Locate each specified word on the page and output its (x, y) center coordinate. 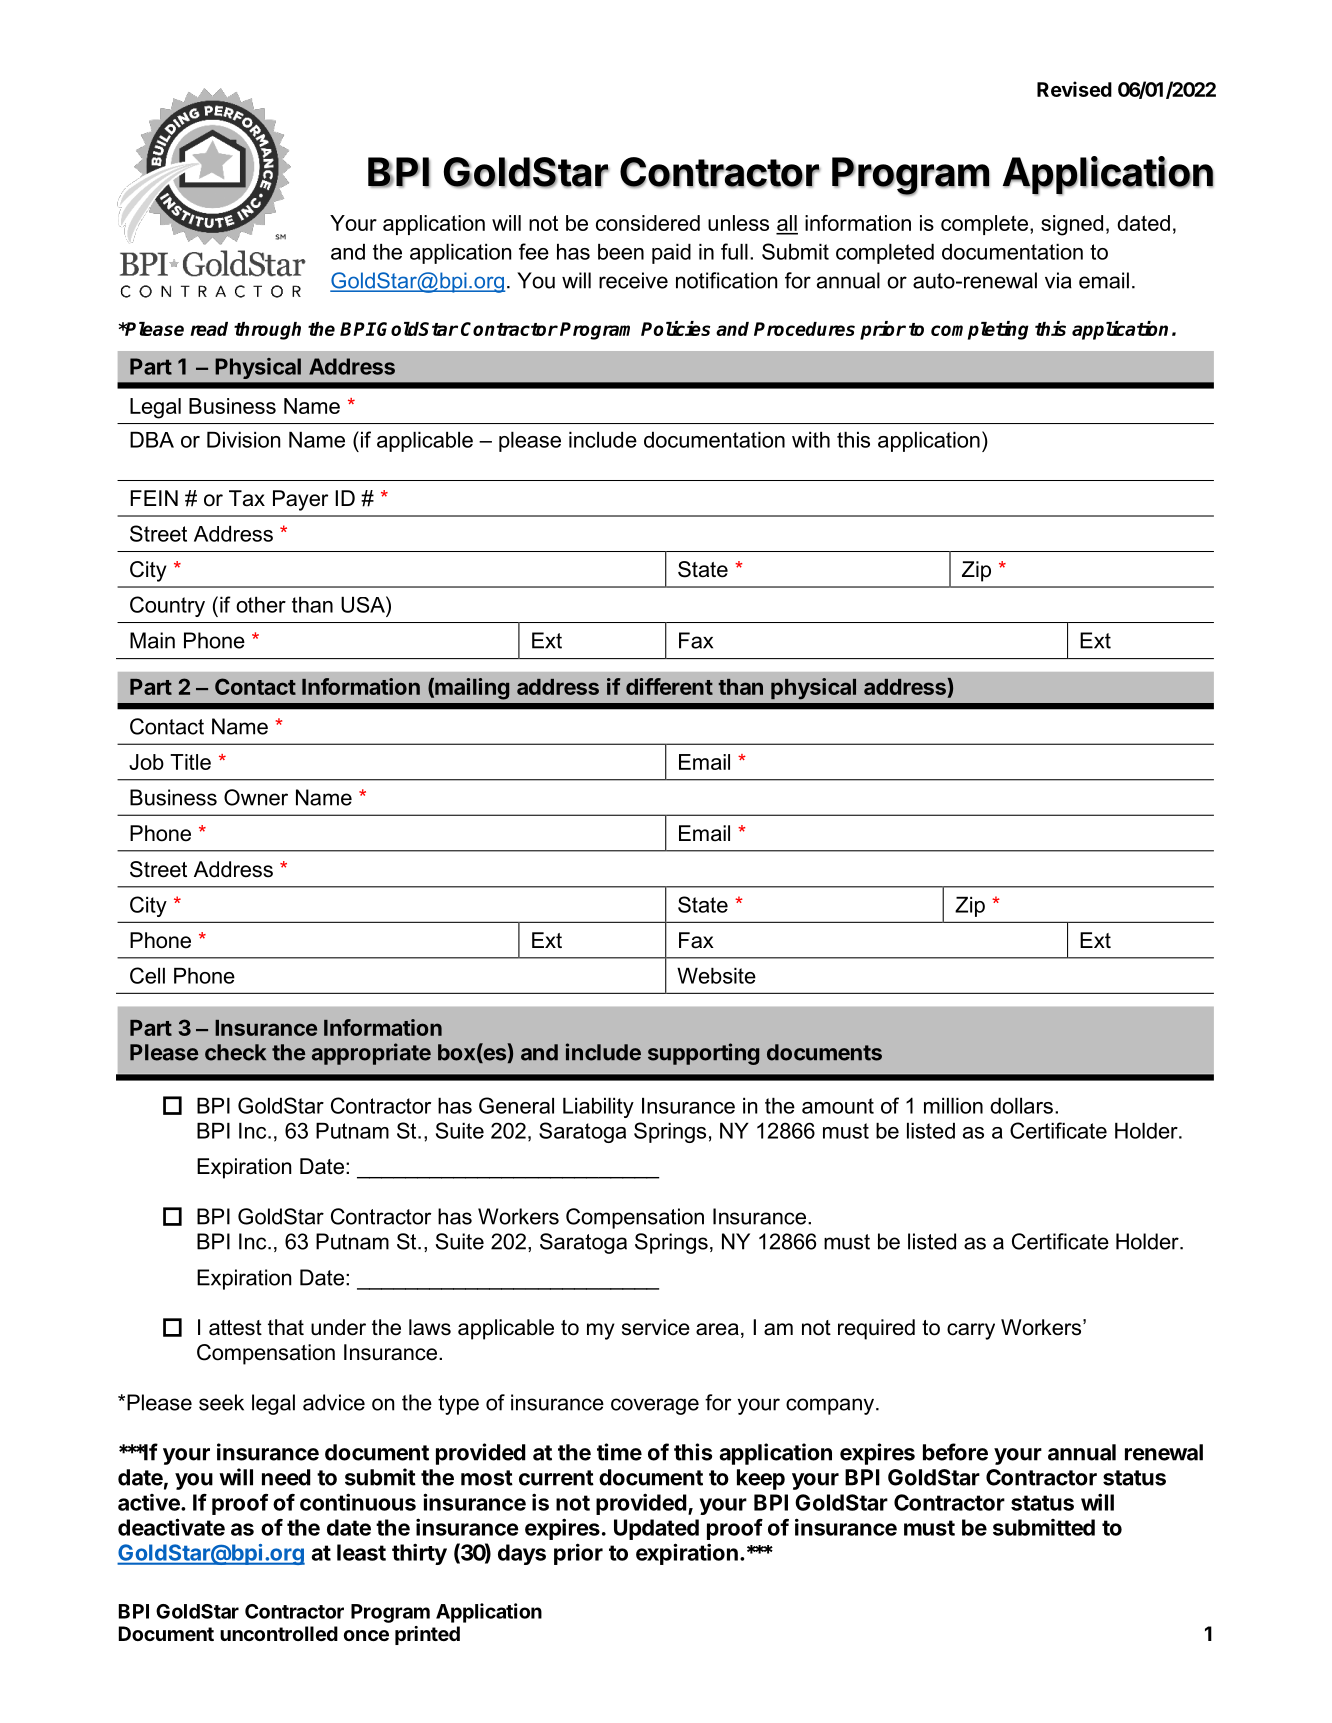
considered (648, 223)
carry (971, 1331)
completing (980, 330)
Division (243, 440)
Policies (675, 328)
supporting (703, 1054)
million (953, 1106)
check (235, 1052)
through (267, 331)
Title (190, 762)
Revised (1074, 89)
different (669, 686)
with (811, 440)
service (656, 1327)
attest (235, 1328)
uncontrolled (279, 1633)
